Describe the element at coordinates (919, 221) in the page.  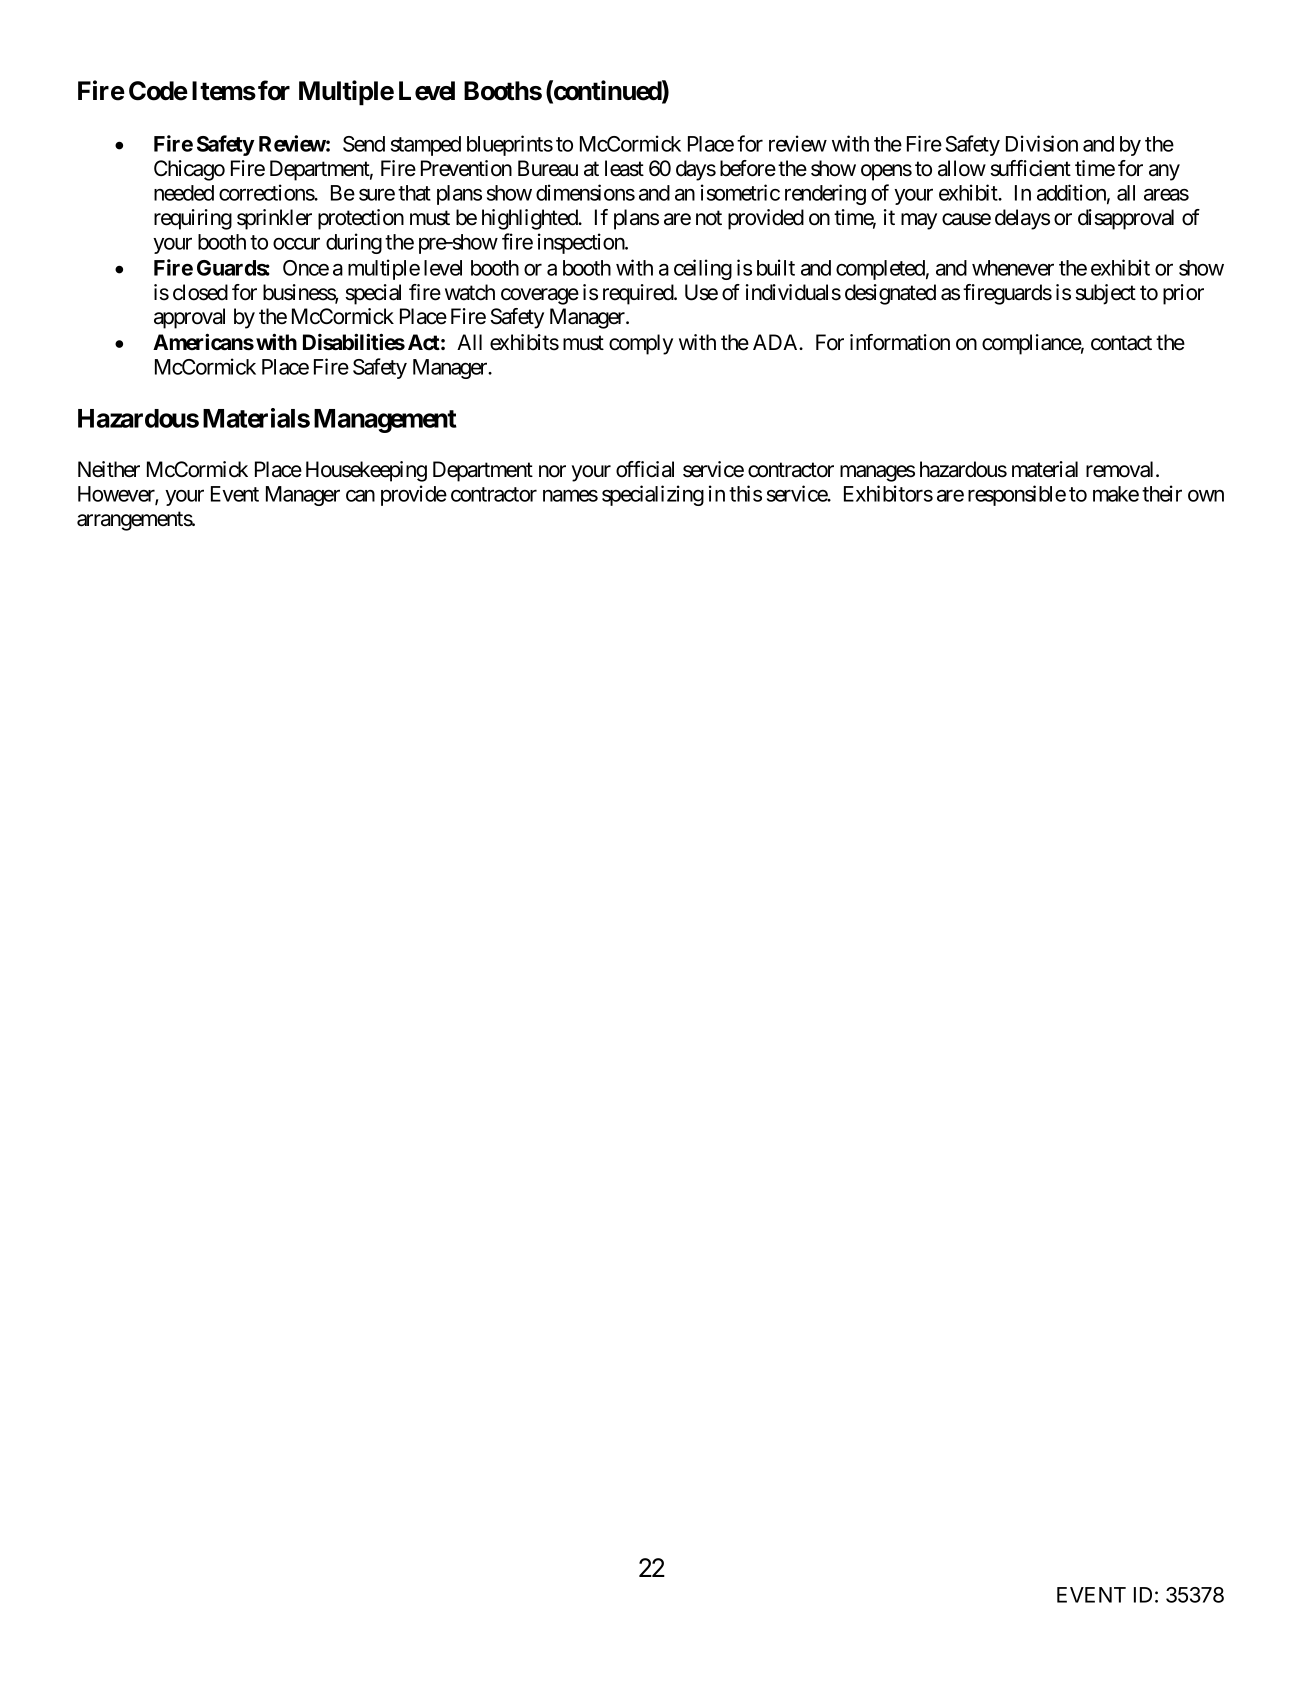
I see `may` at that location.
